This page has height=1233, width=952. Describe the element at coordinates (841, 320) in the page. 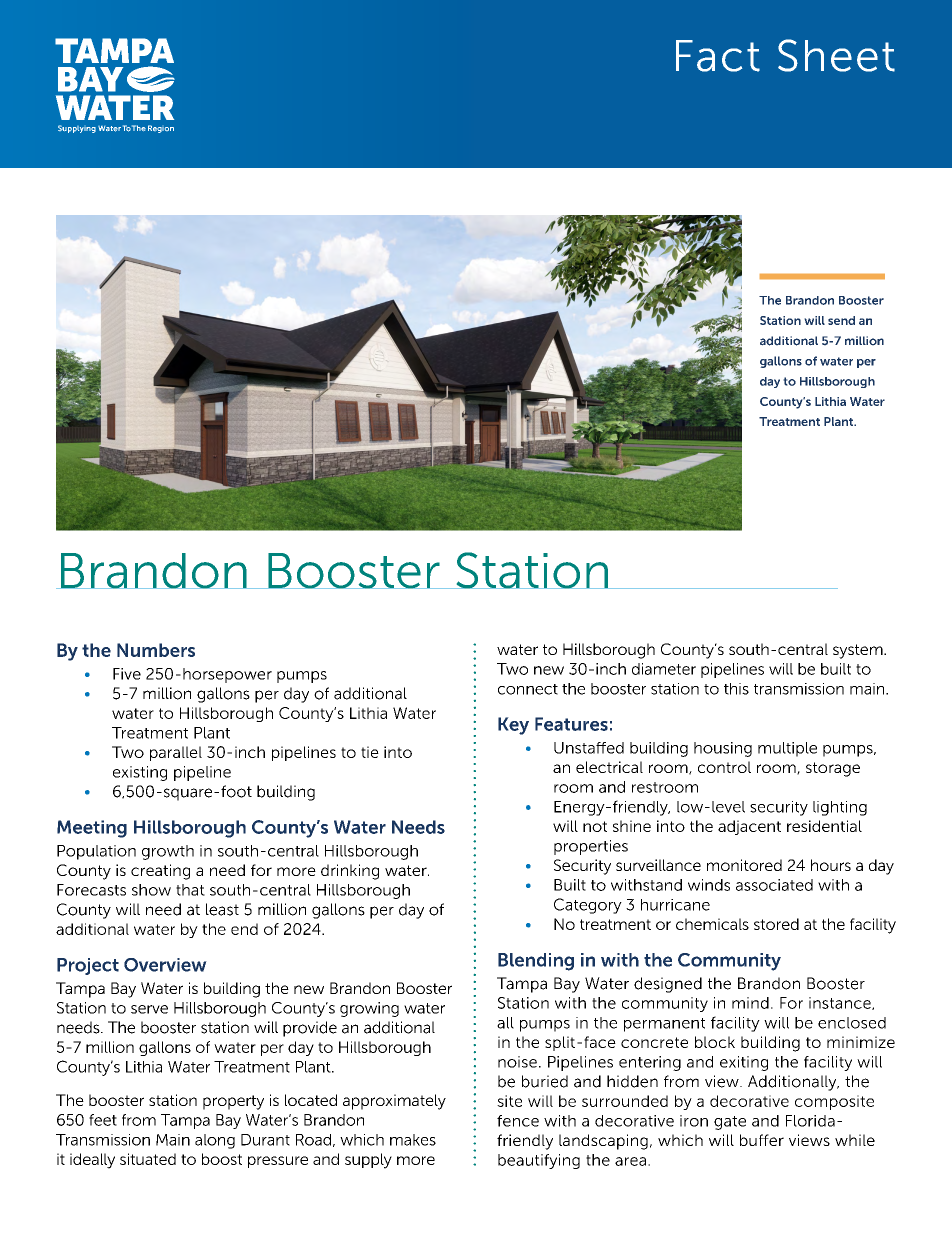

I see `send` at that location.
